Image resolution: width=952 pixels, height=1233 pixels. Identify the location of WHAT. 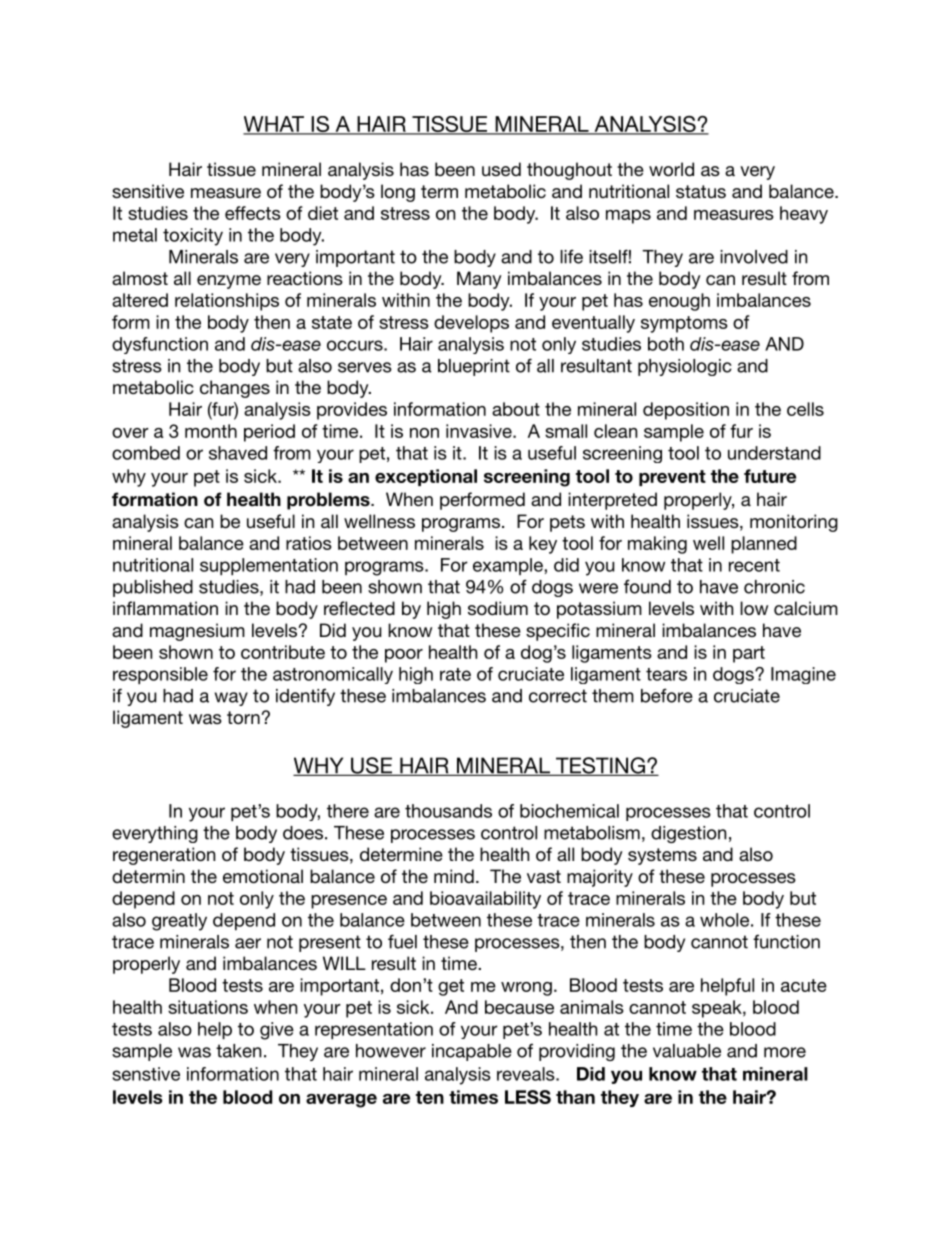
(274, 125).
